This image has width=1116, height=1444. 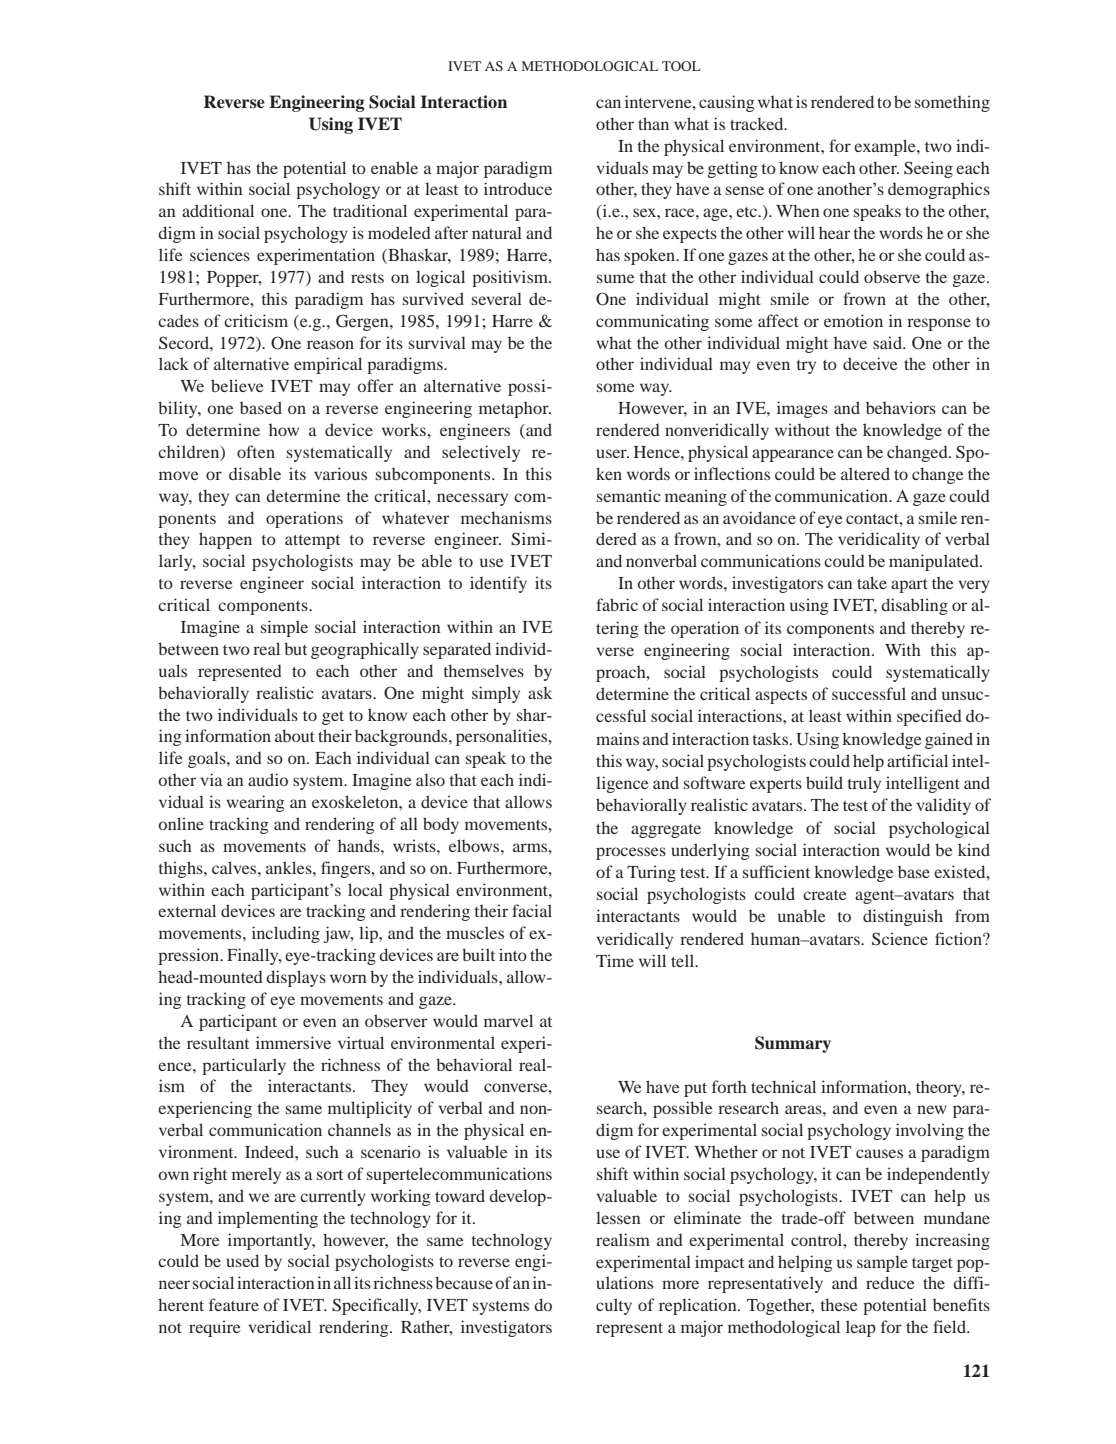 I want to click on than, so click(x=653, y=123).
